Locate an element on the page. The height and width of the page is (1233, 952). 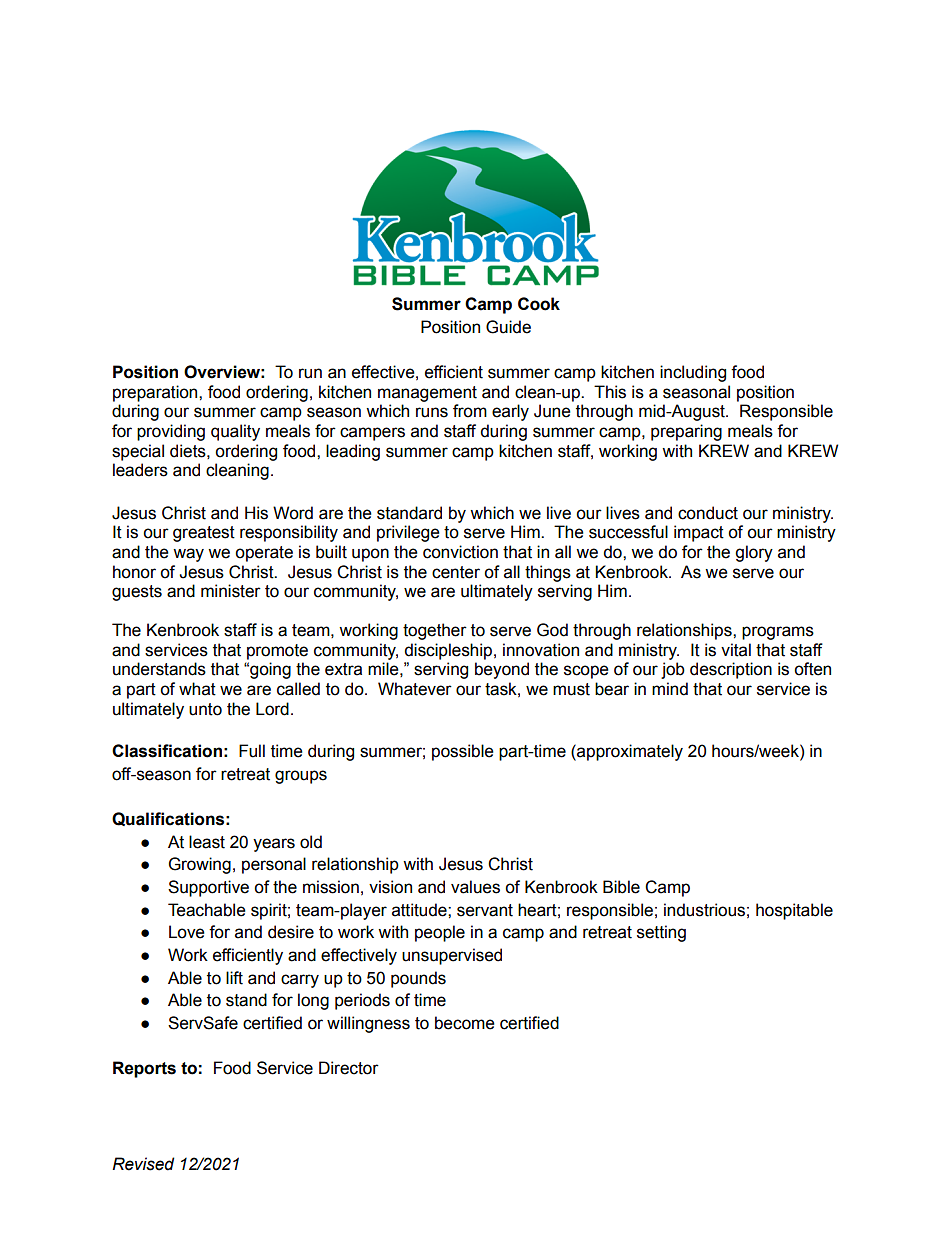
unto is located at coordinates (205, 709).
